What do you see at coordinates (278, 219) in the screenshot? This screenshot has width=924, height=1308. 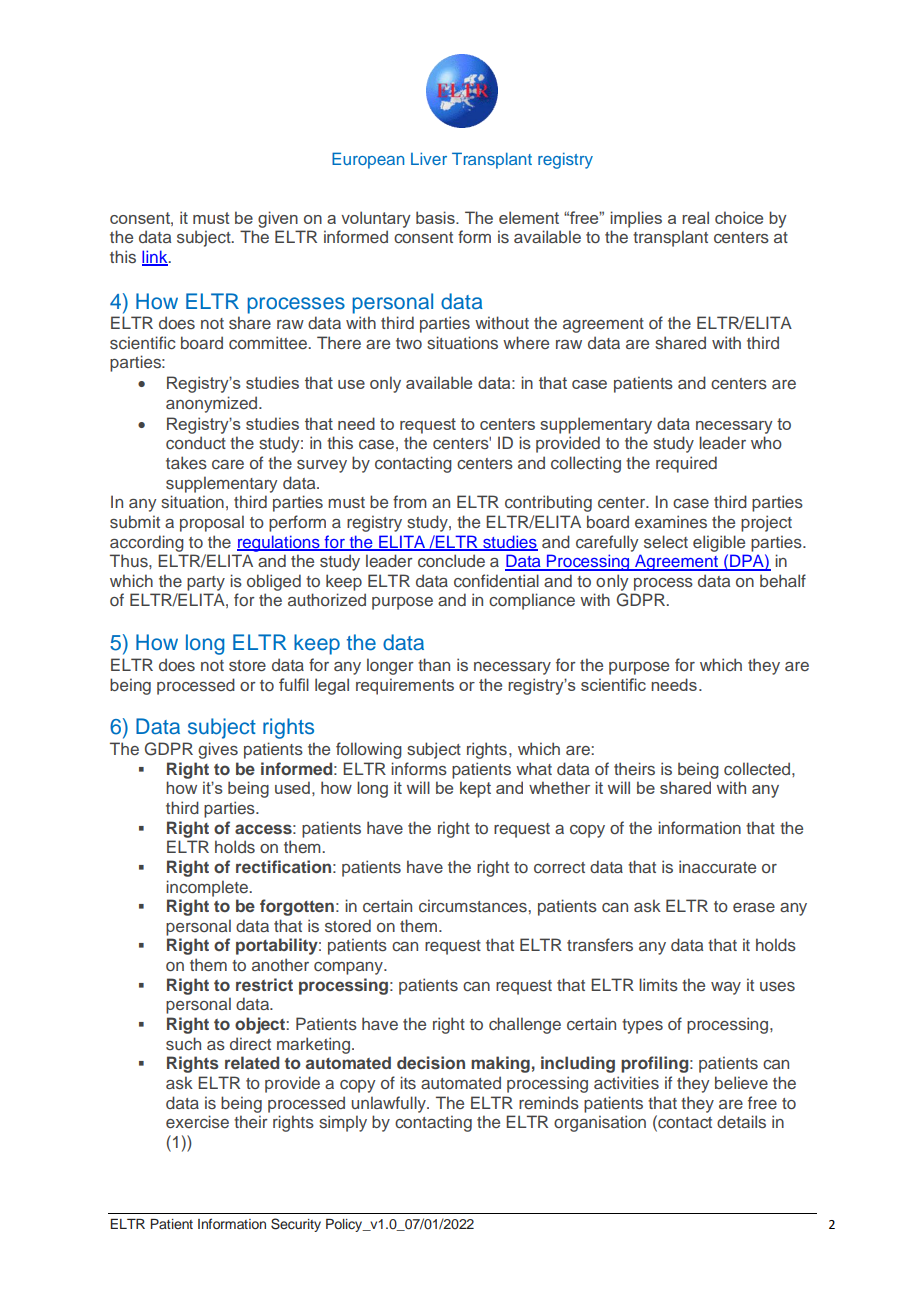 I see `given` at bounding box center [278, 219].
